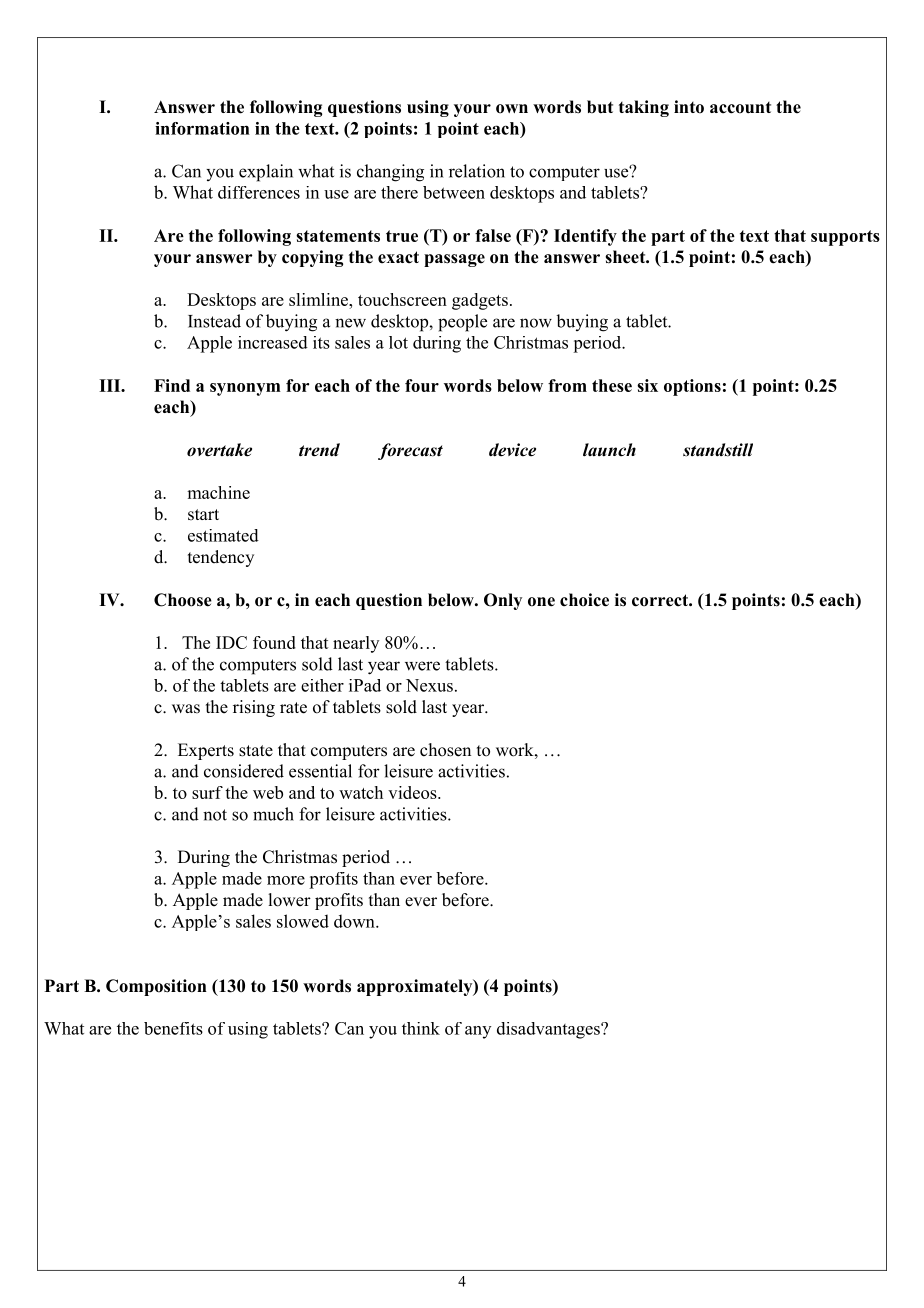 The height and width of the image is (1308, 924). I want to click on any, so click(478, 1032).
